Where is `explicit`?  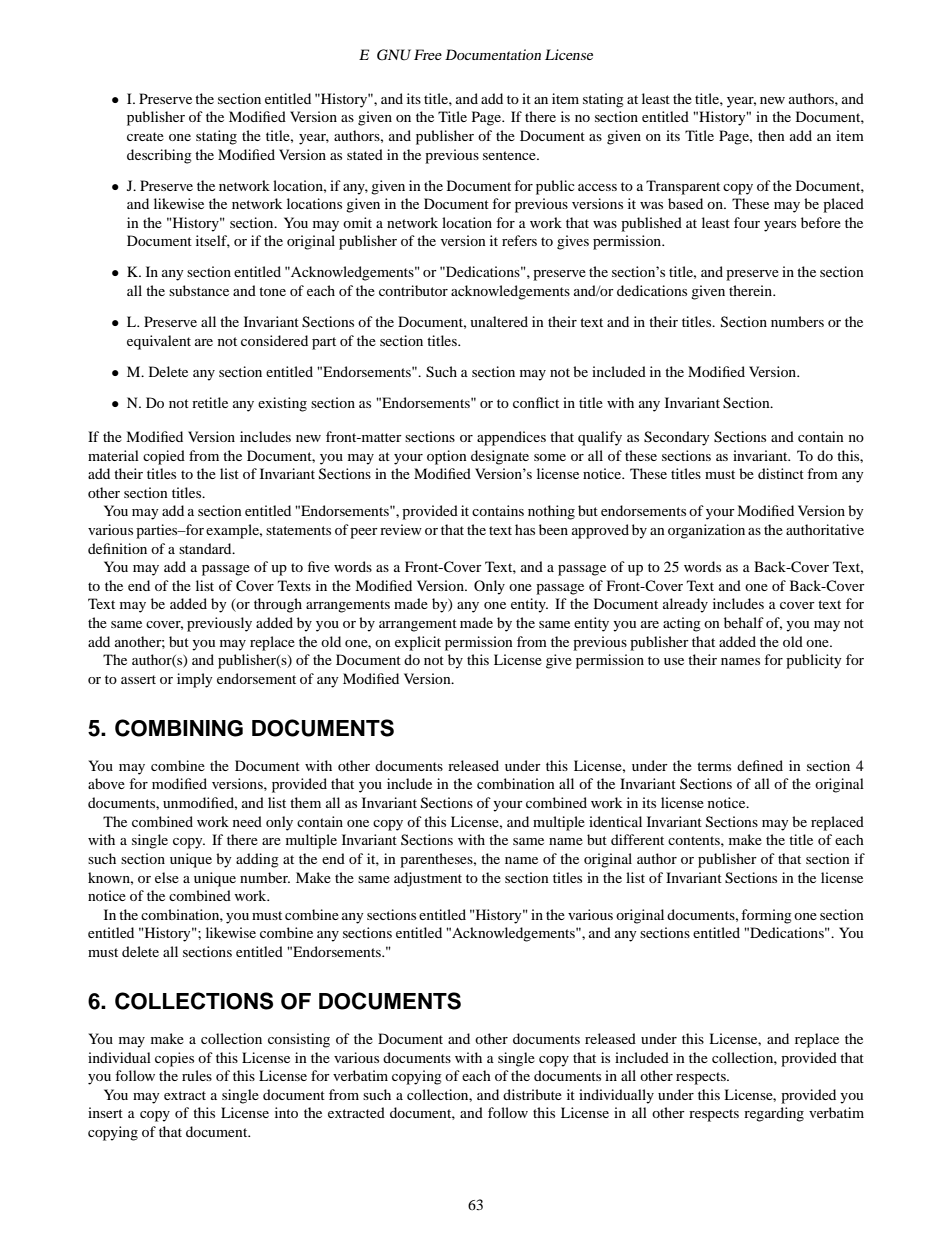
explicit is located at coordinates (418, 643).
